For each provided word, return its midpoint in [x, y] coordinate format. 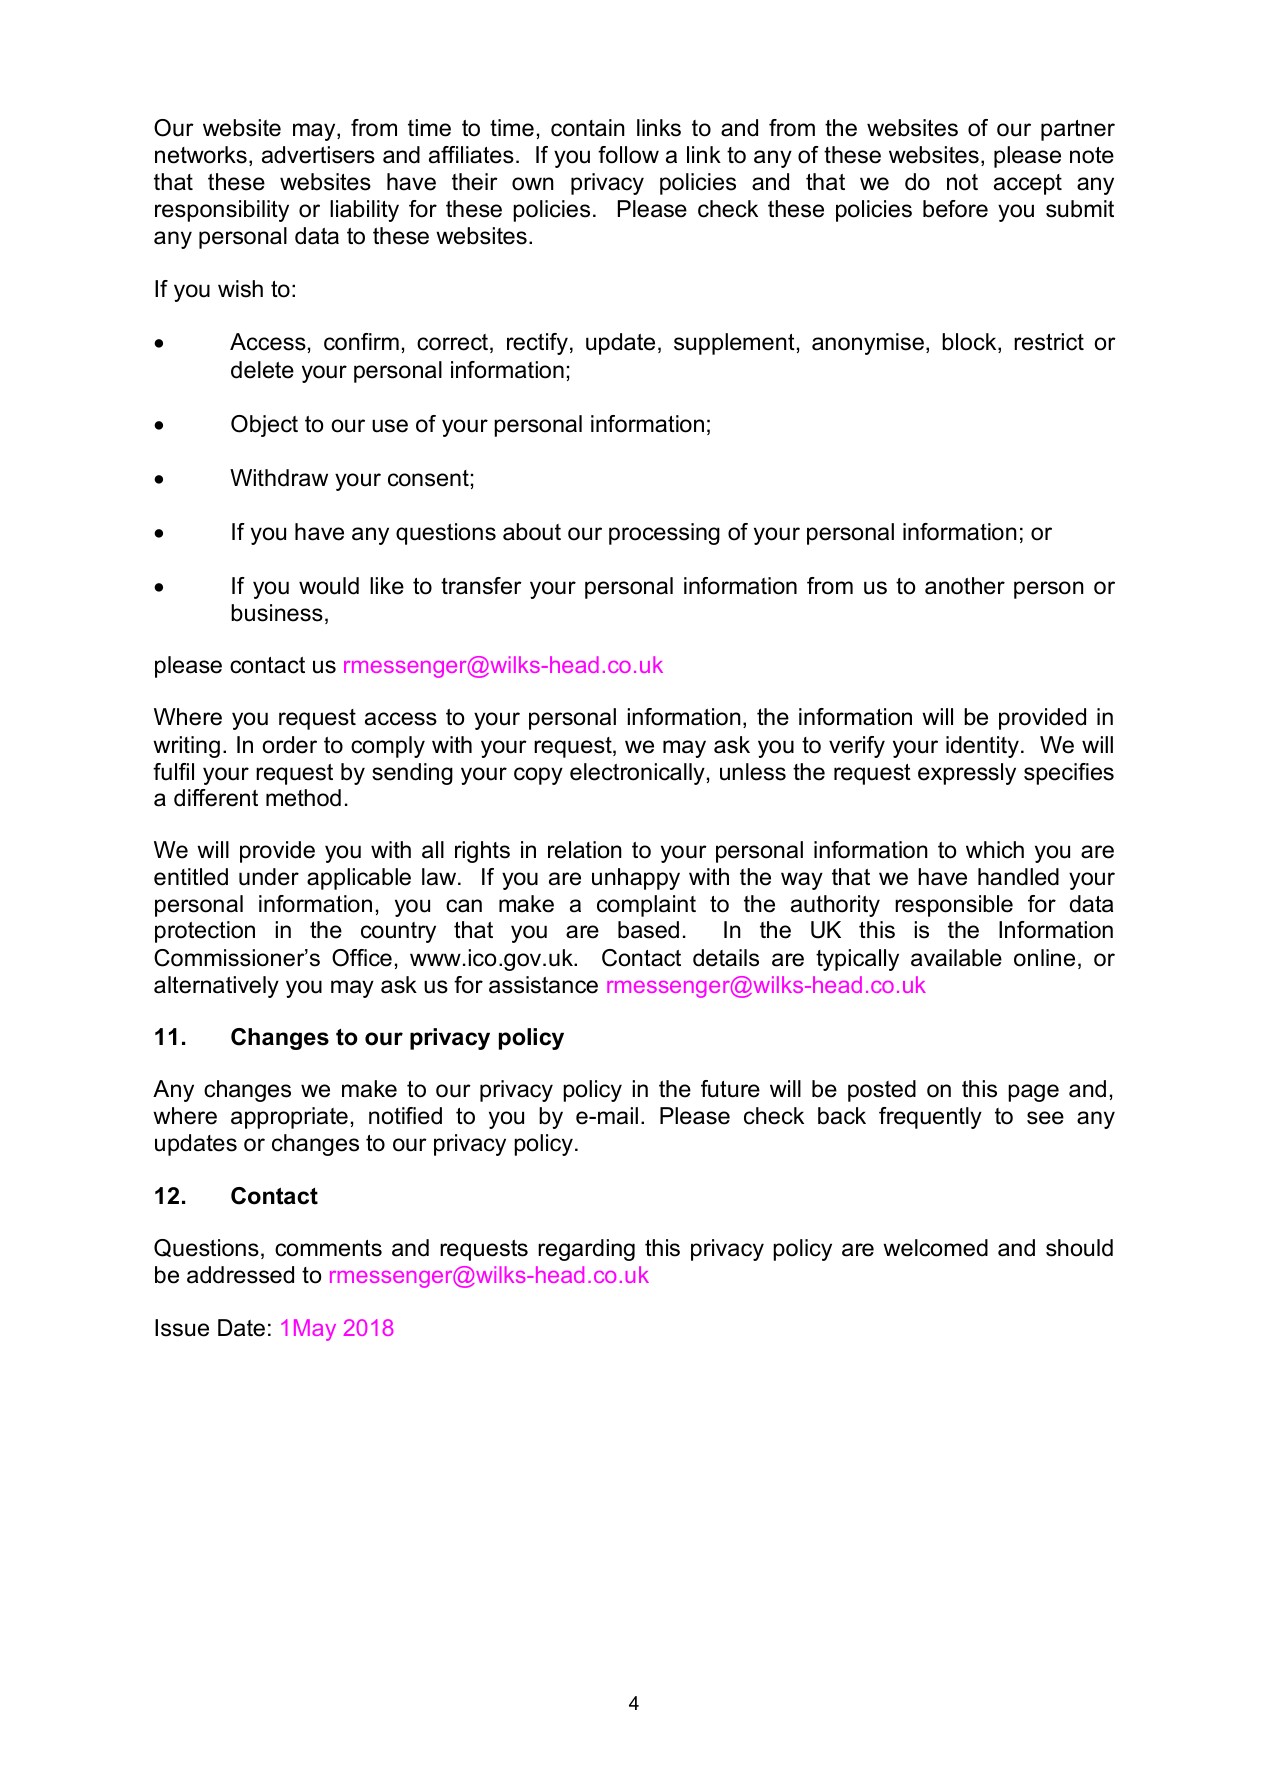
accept [1028, 184]
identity [982, 747]
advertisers [318, 155]
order [290, 745]
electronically [637, 774]
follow [628, 155]
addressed [240, 1275]
